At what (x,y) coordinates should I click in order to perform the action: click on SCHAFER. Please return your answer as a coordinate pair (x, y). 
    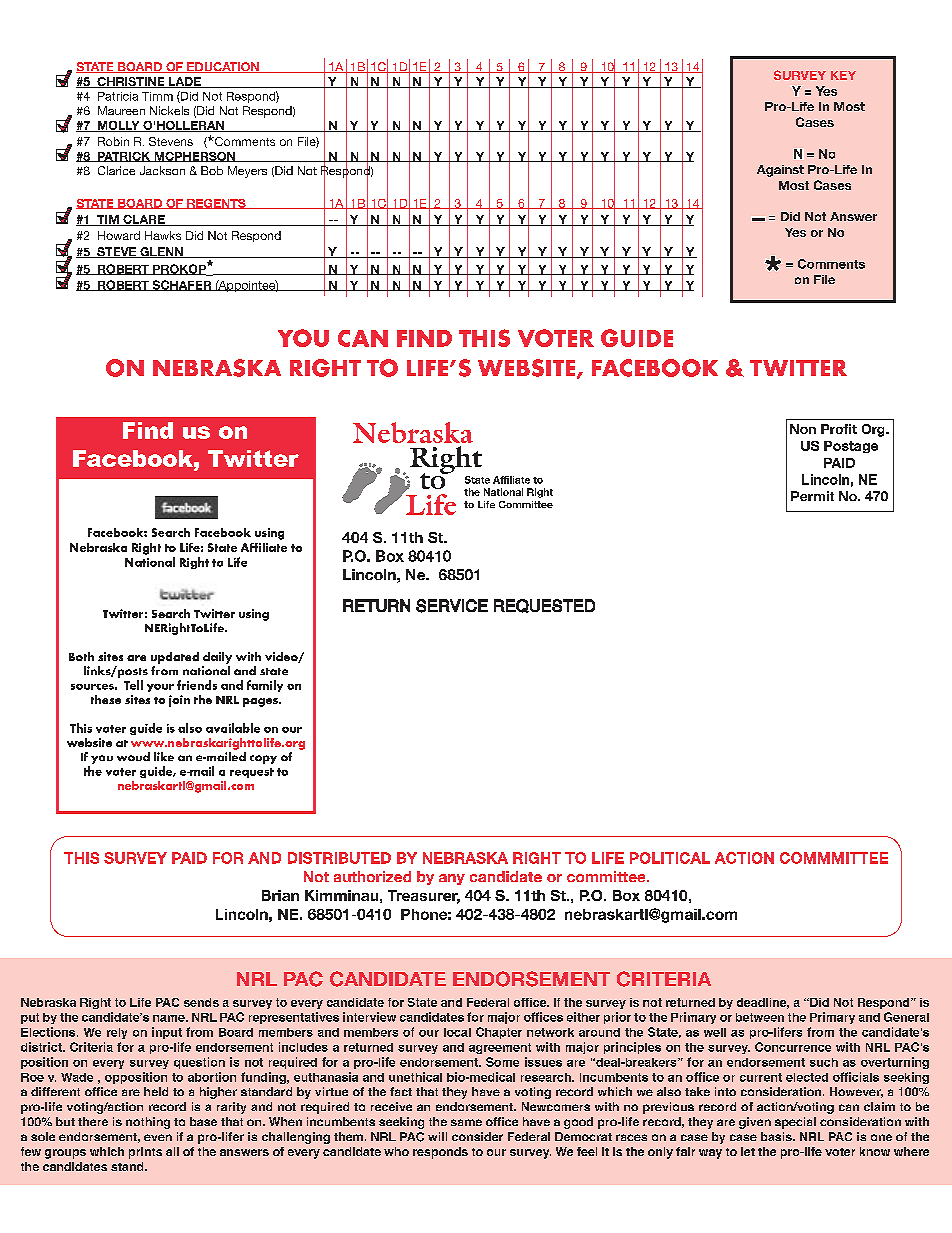
    Looking at the image, I should click on (182, 285).
